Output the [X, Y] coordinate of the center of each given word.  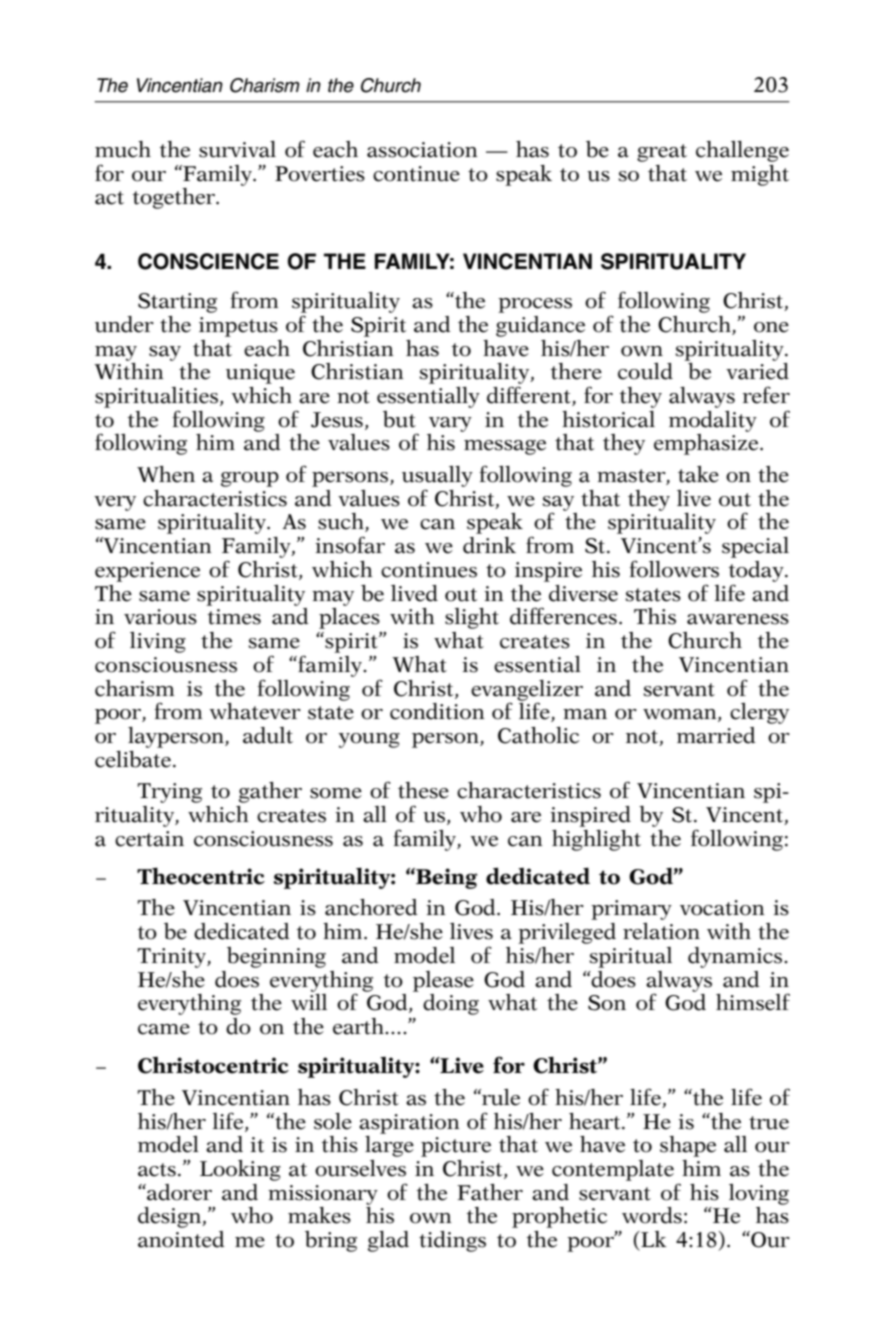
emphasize [707, 444]
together [174, 198]
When [166, 474]
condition [437, 711]
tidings [452, 1241]
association [422, 150]
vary [450, 424]
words [652, 1215]
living [158, 642]
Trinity [172, 958]
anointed [181, 1239]
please [443, 981]
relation [661, 931]
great [662, 153]
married [716, 735]
